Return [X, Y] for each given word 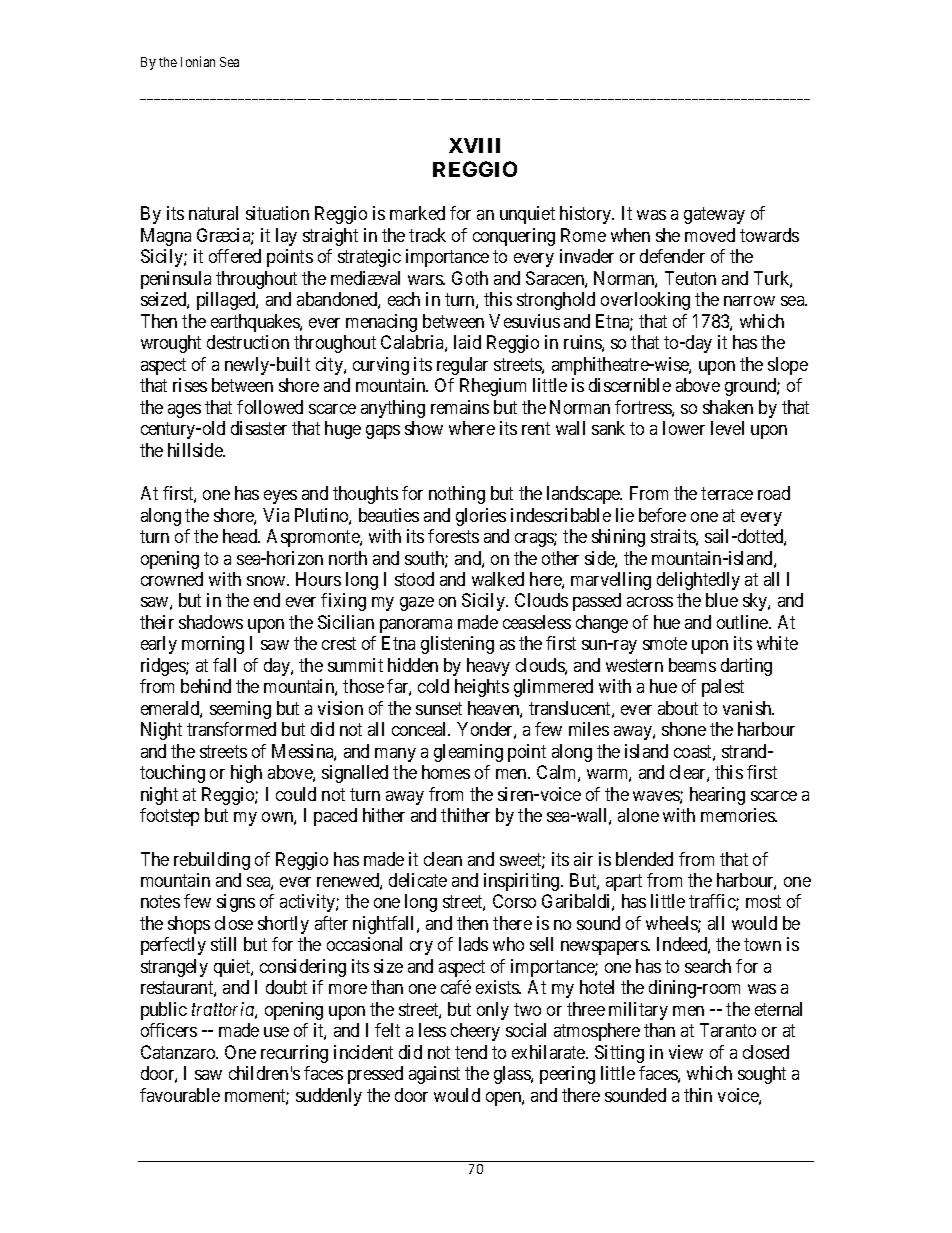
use [276, 1032]
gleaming [468, 753]
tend [471, 1052]
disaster [259, 428]
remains [460, 407]
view [686, 1052]
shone [684, 729]
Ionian [198, 61]
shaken [728, 407]
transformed [231, 729]
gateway [714, 216]
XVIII [474, 145]
